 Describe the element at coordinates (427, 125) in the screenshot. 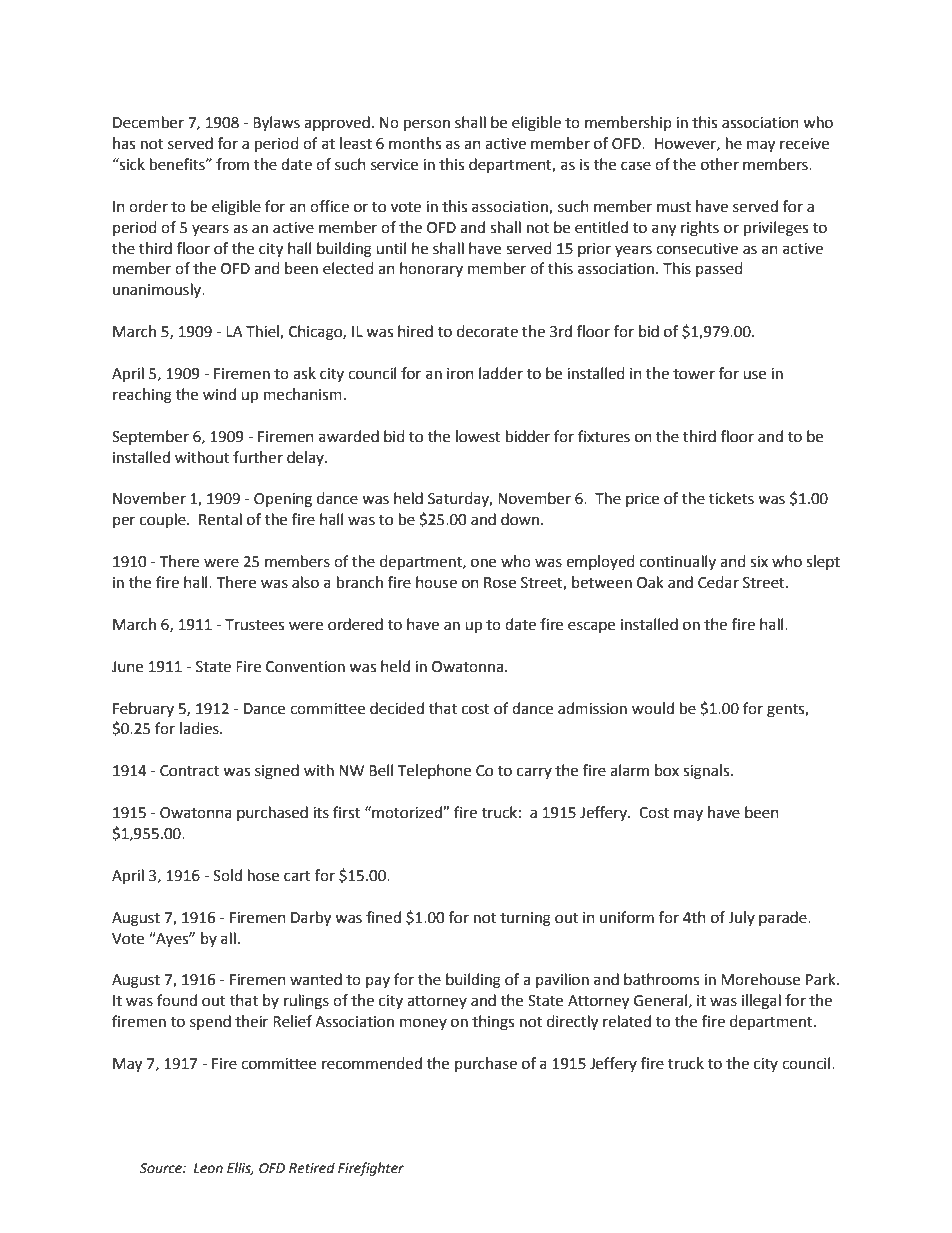

I see `person` at that location.
